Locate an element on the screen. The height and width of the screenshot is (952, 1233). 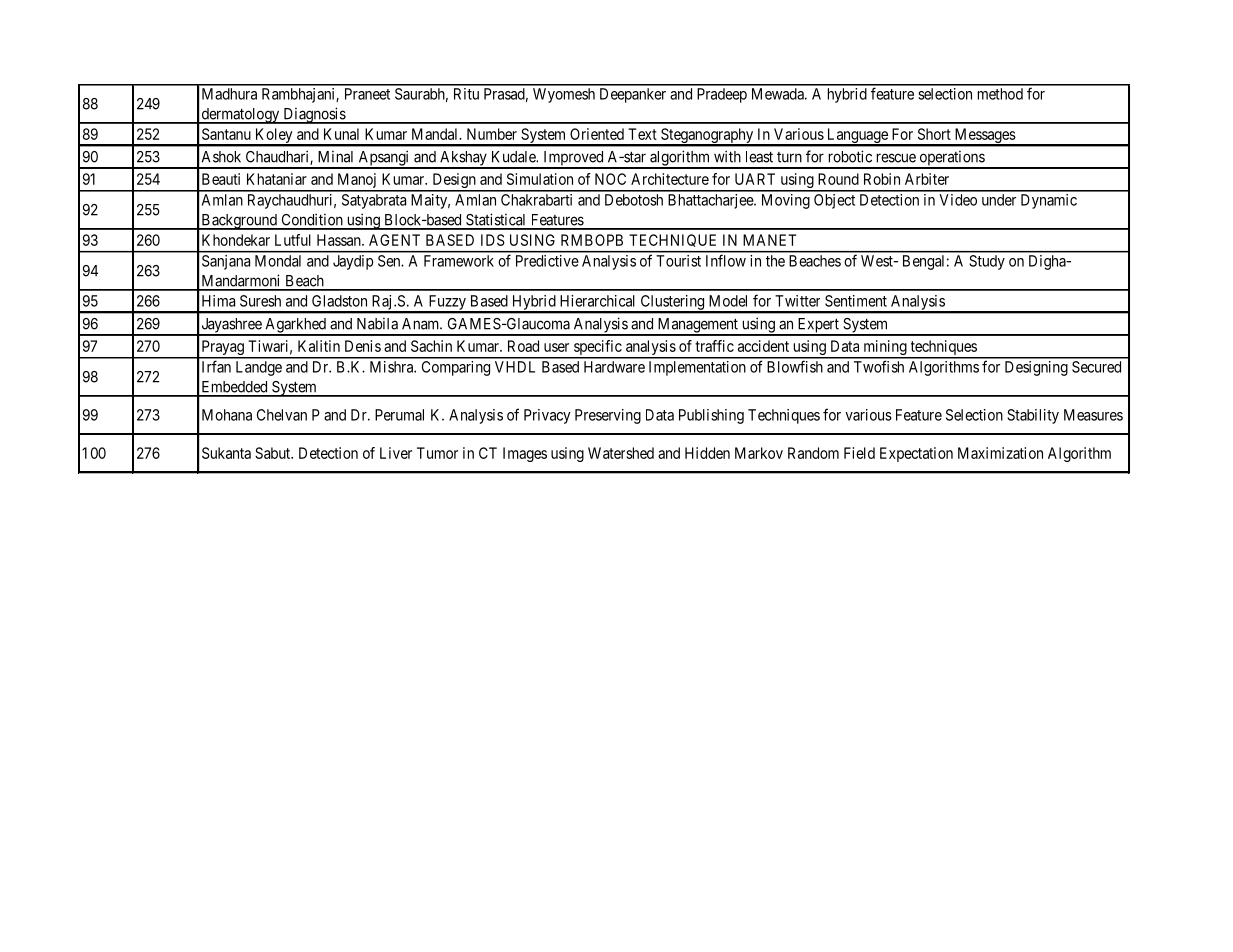
under is located at coordinates (999, 200).
